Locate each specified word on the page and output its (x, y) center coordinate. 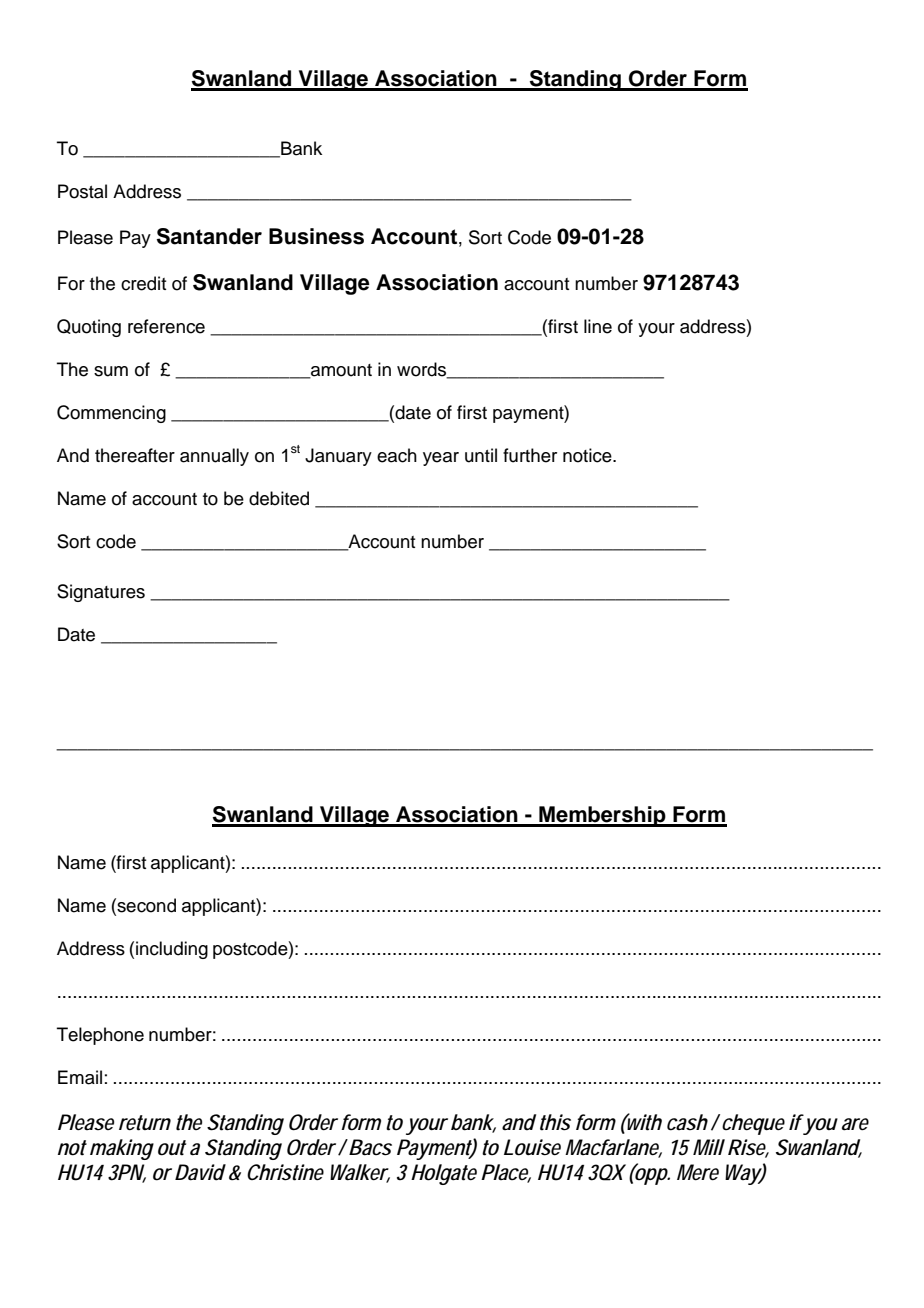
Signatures (101, 593)
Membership (602, 816)
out (172, 1148)
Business (316, 236)
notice (588, 455)
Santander (209, 236)
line (598, 326)
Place (506, 1173)
